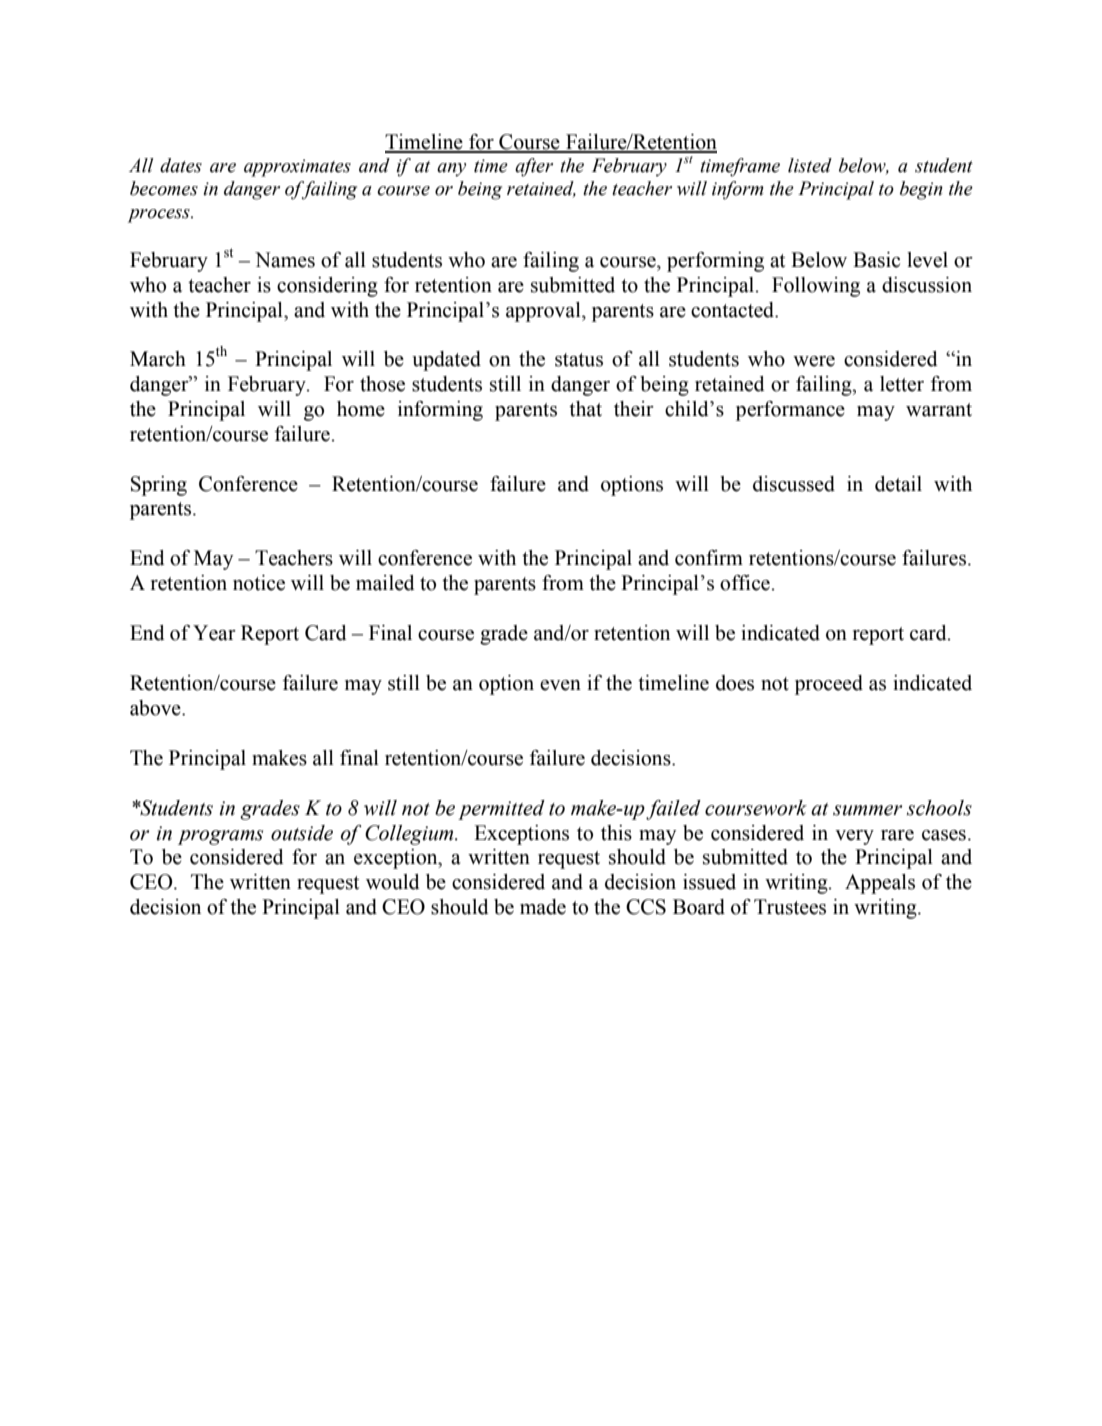 The width and height of the page is (1102, 1426). I want to click on confirm, so click(709, 558).
